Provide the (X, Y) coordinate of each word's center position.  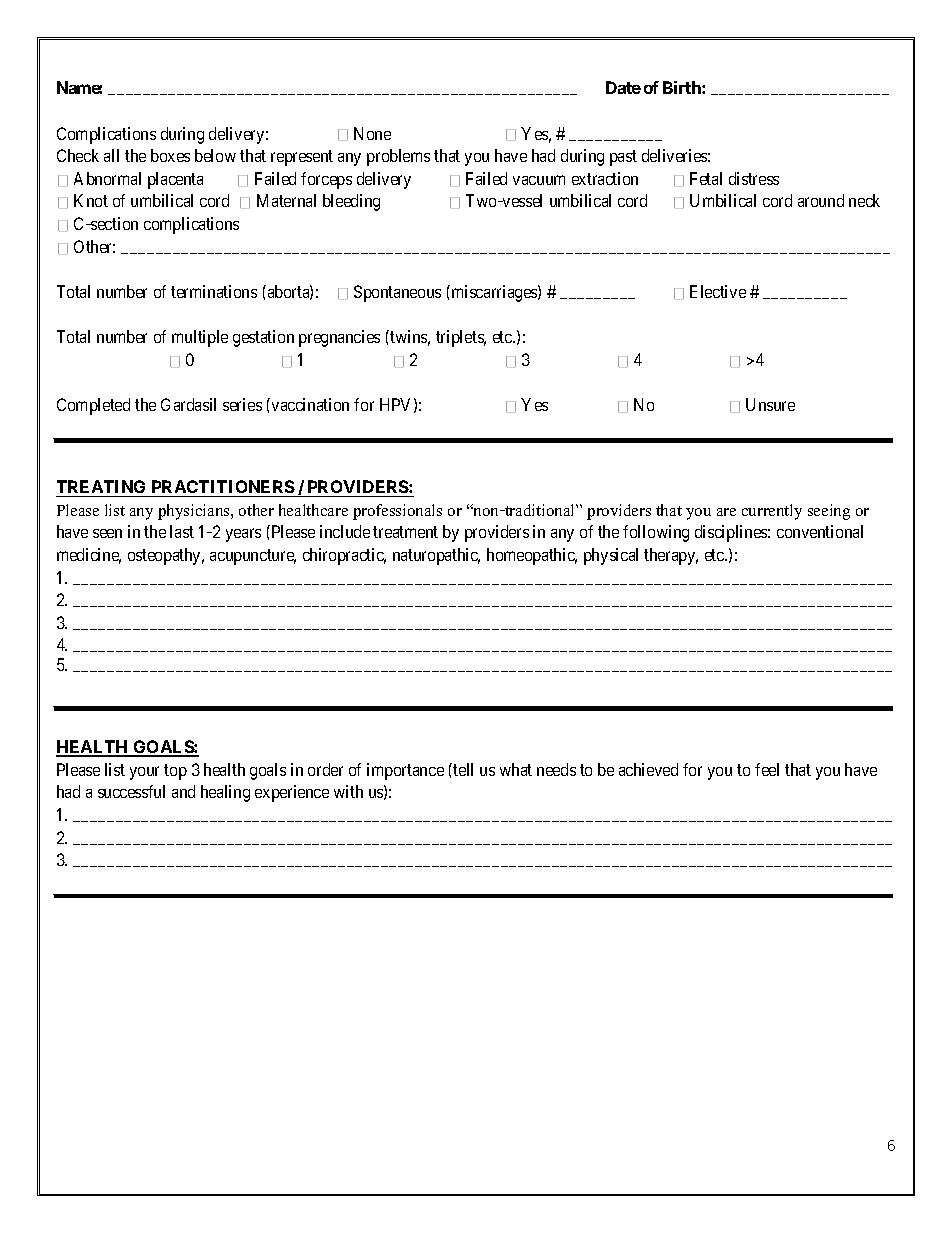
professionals (397, 512)
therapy (671, 556)
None (372, 133)
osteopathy (166, 556)
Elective (718, 291)
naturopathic (436, 556)
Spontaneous (397, 293)
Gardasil (188, 404)
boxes (170, 155)
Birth (683, 87)
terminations (214, 291)
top (175, 772)
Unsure (770, 404)
